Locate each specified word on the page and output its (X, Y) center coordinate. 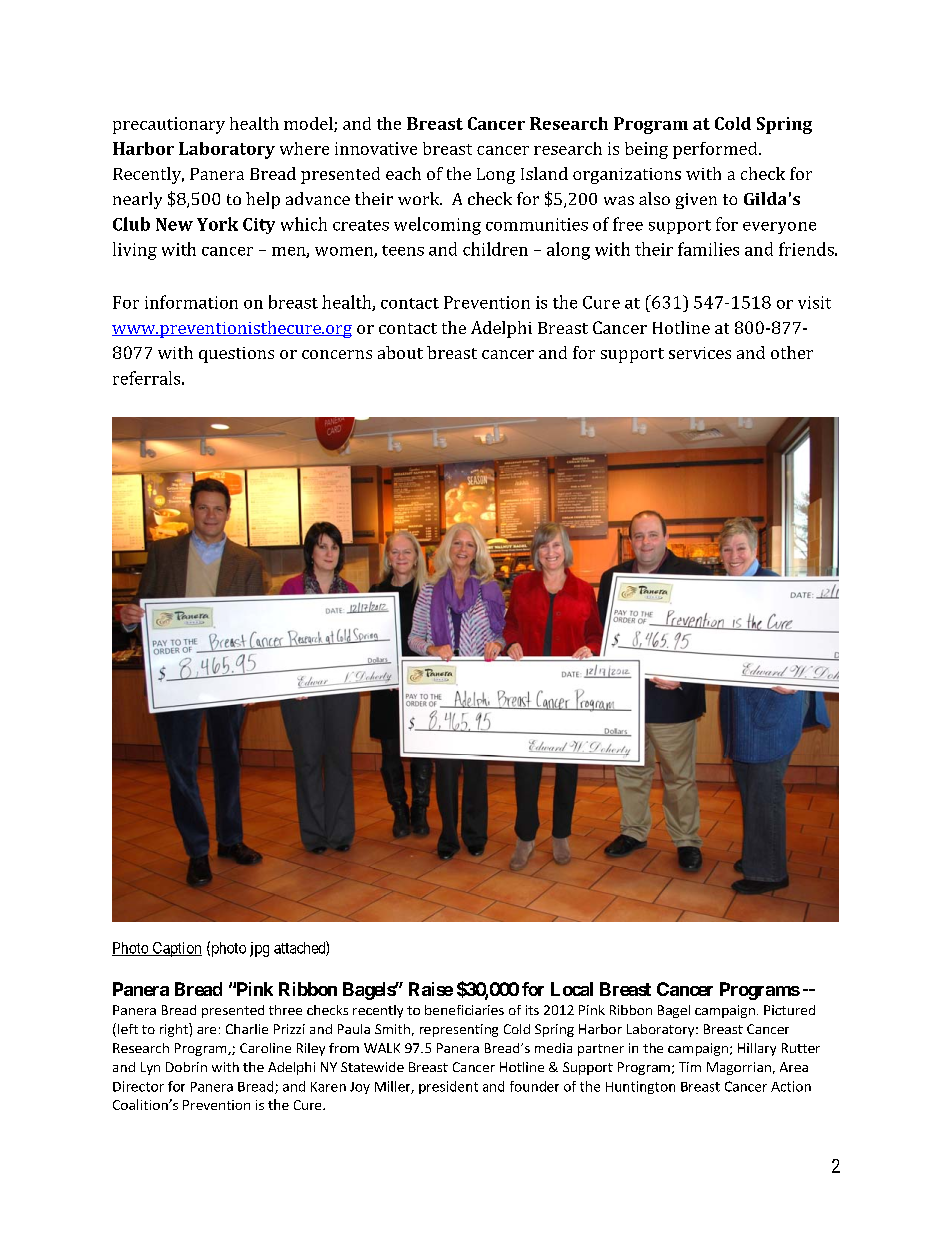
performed (716, 150)
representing (459, 1030)
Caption (176, 949)
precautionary (169, 125)
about (400, 352)
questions (236, 355)
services (700, 353)
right (175, 1030)
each (403, 173)
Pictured (789, 1010)
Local (572, 989)
